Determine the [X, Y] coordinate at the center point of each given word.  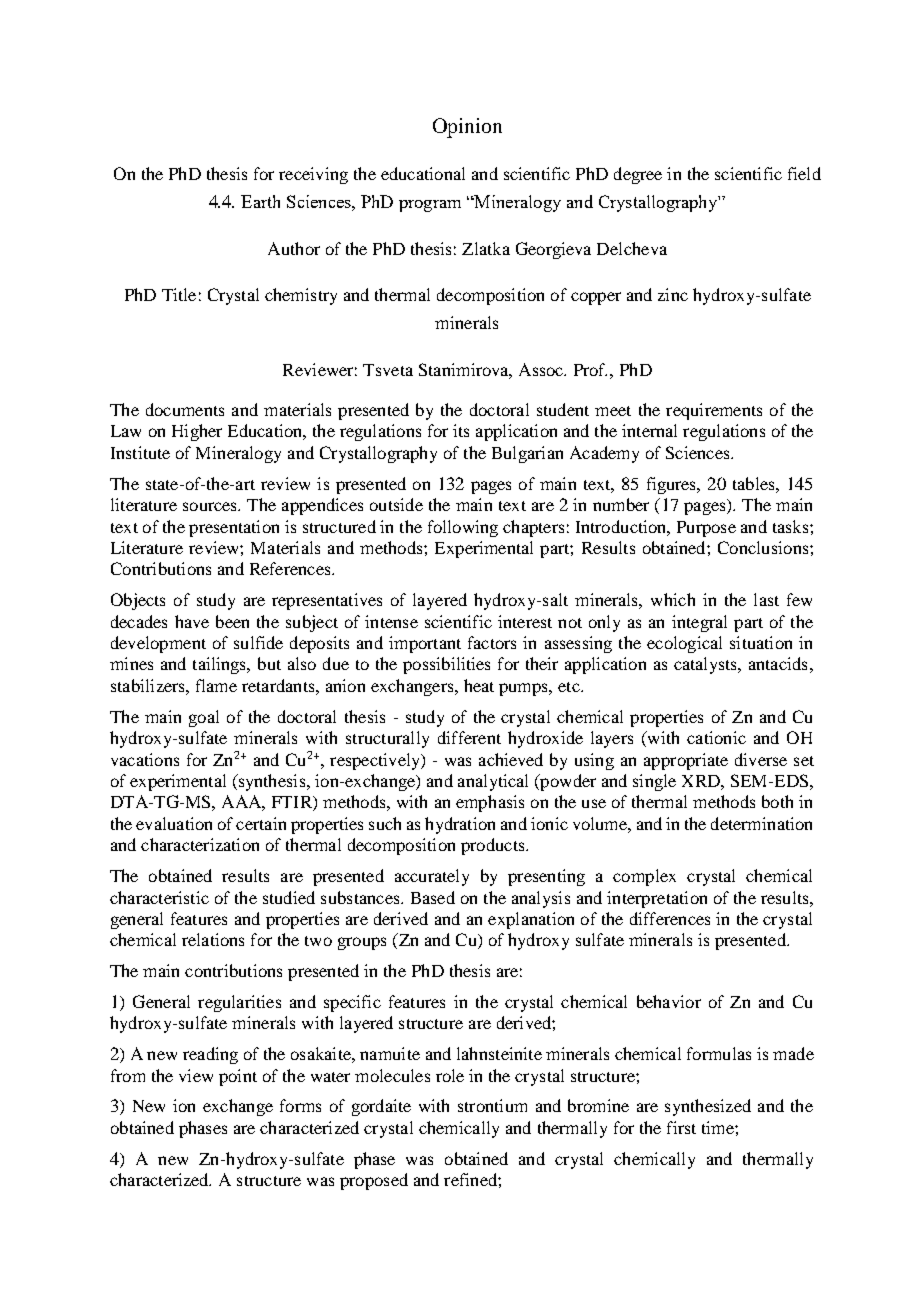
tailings [221, 665]
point [238, 1077]
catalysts [706, 665]
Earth [260, 201]
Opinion [467, 128]
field [804, 173]
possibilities [446, 665]
